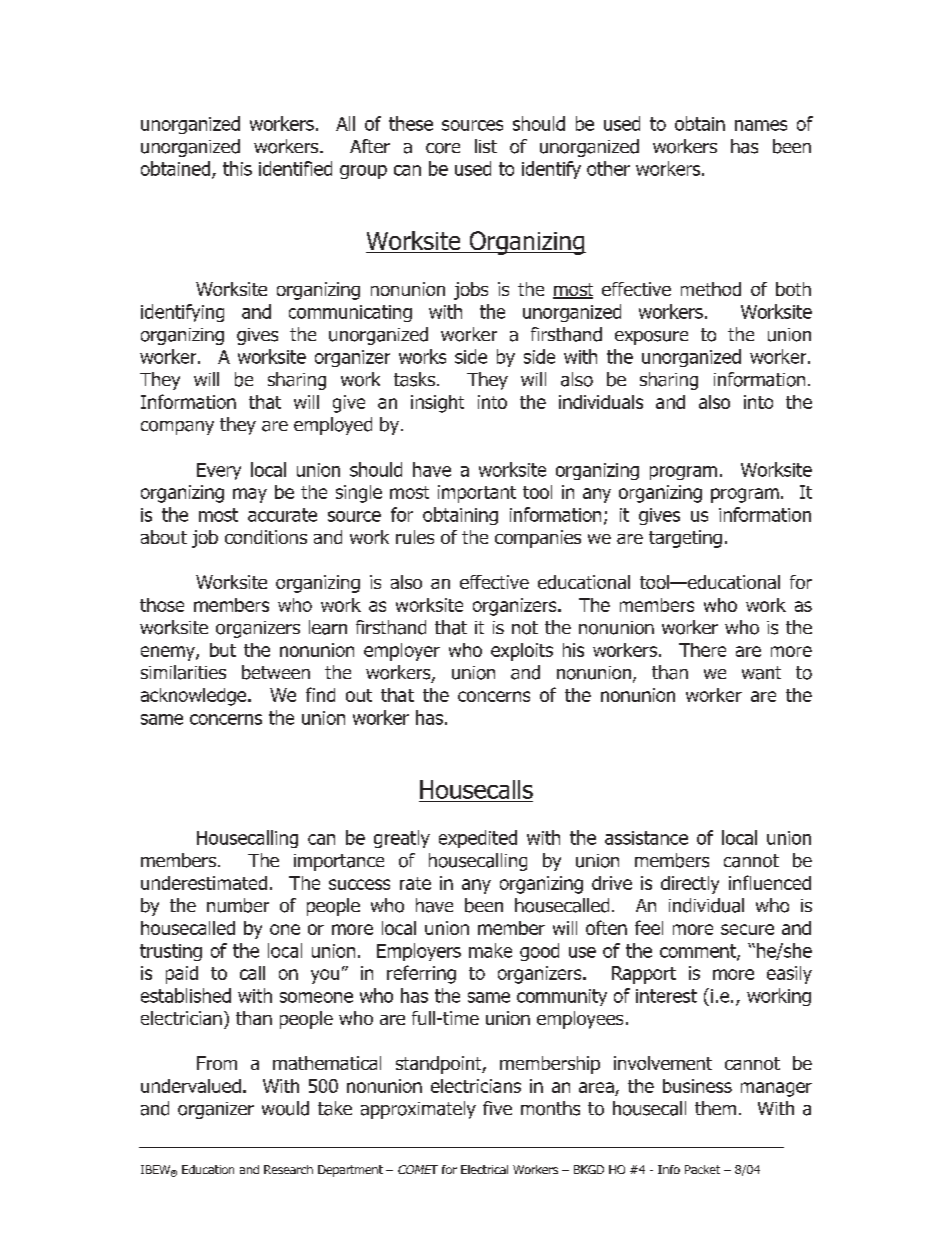  What do you see at coordinates (702, 650) in the screenshot?
I see `There` at bounding box center [702, 650].
